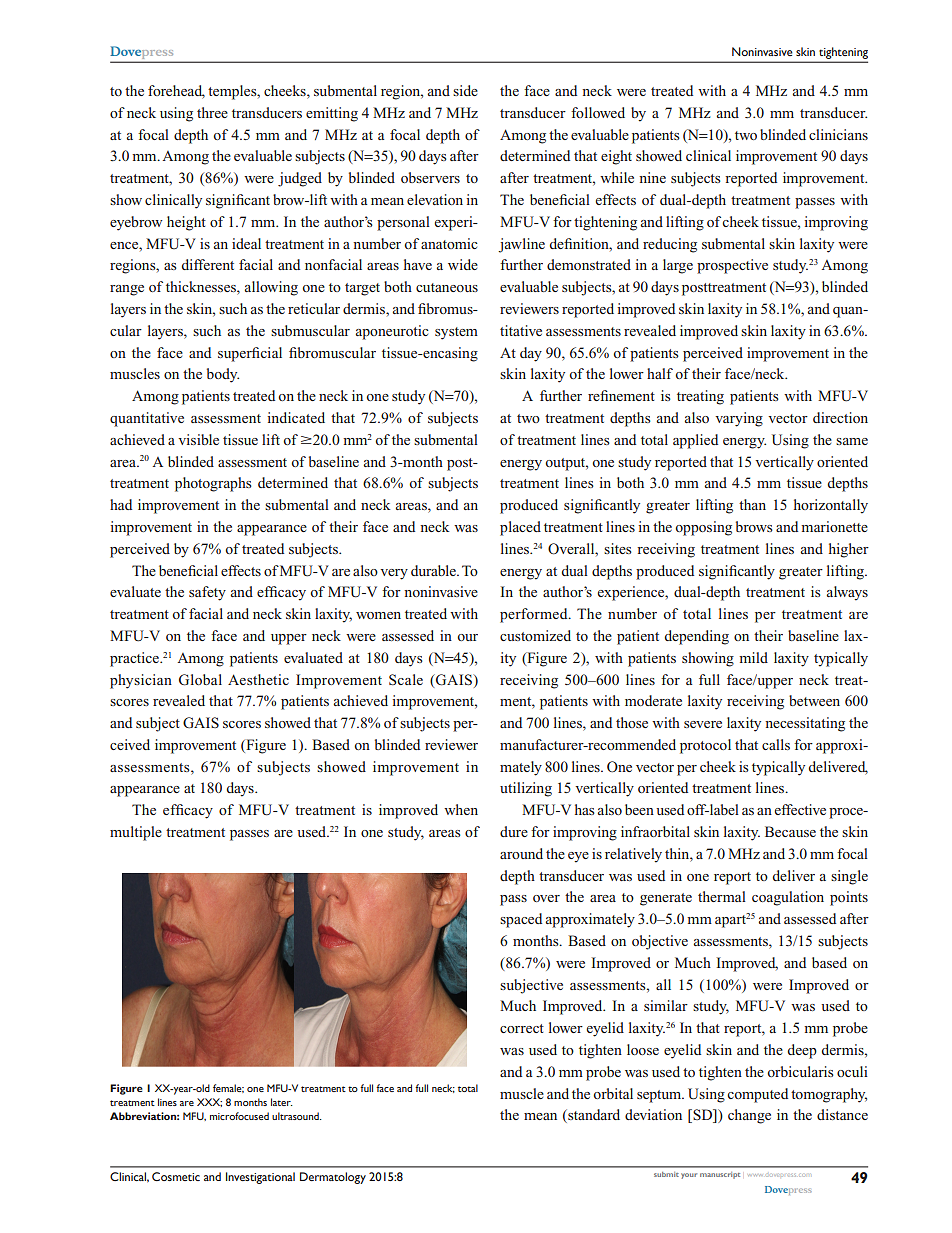 The height and width of the screenshot is (1233, 952). I want to click on change, so click(749, 1116).
